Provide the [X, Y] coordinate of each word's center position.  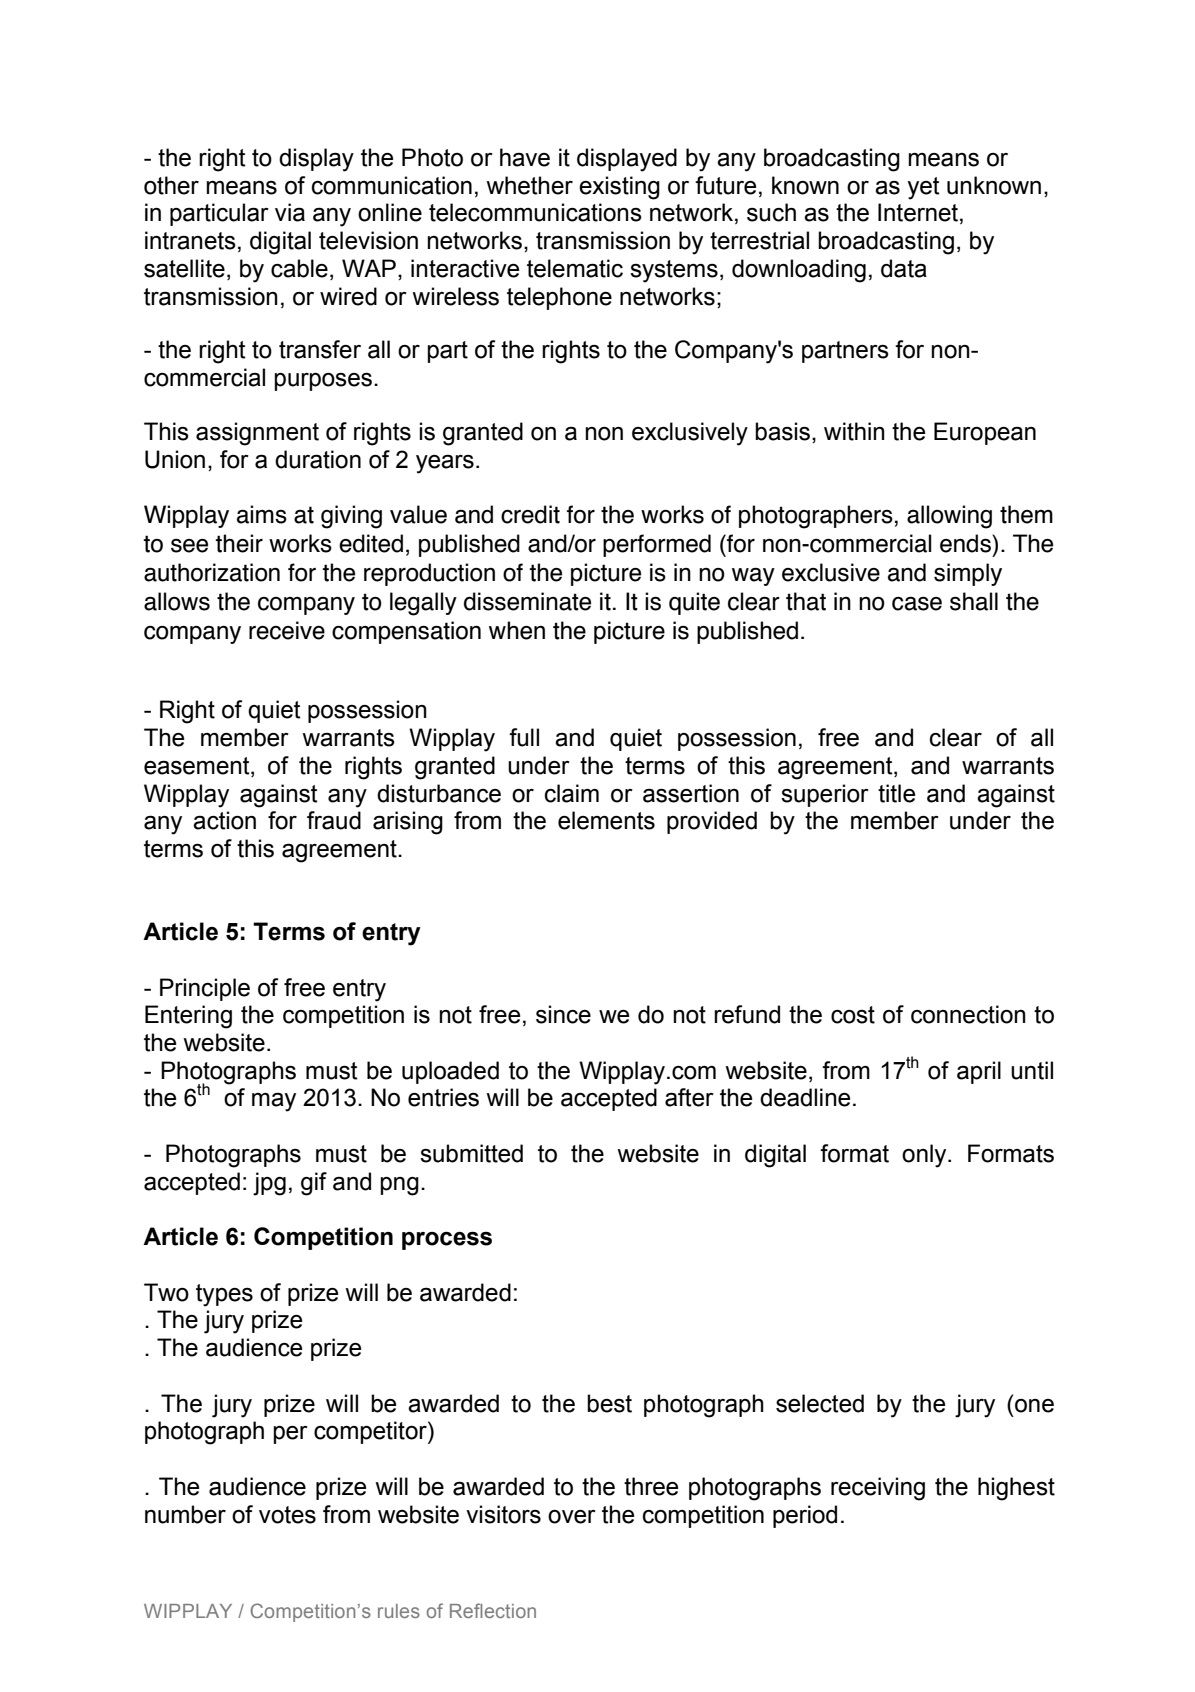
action [224, 820]
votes [287, 1515]
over [572, 1517]
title [896, 793]
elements [606, 820]
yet [923, 188]
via [290, 212]
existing [619, 188]
